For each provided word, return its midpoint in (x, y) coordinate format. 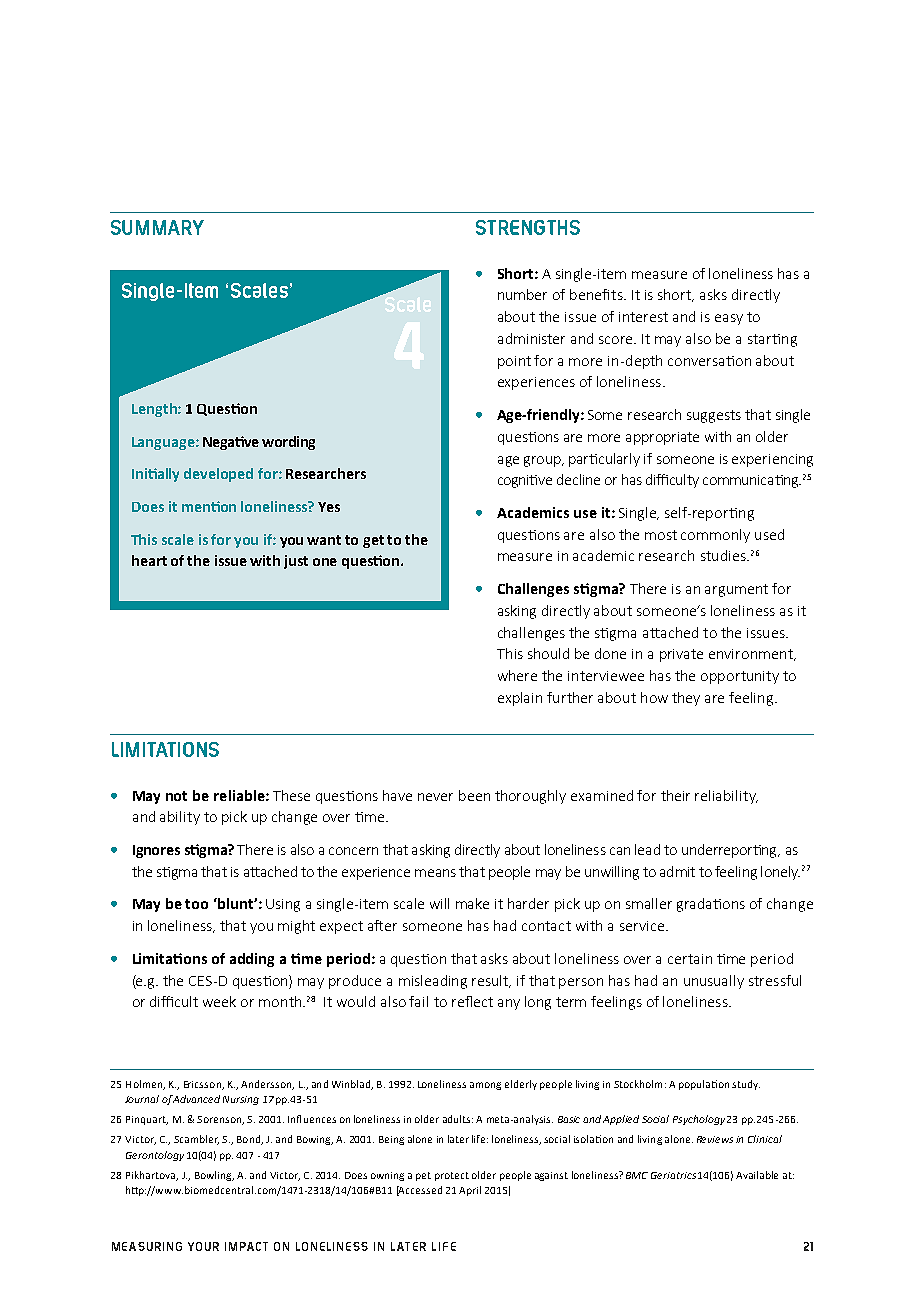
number (522, 294)
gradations (711, 905)
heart (149, 560)
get (373, 541)
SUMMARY (157, 227)
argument (736, 590)
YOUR (203, 1246)
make (472, 903)
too (196, 904)
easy (729, 319)
